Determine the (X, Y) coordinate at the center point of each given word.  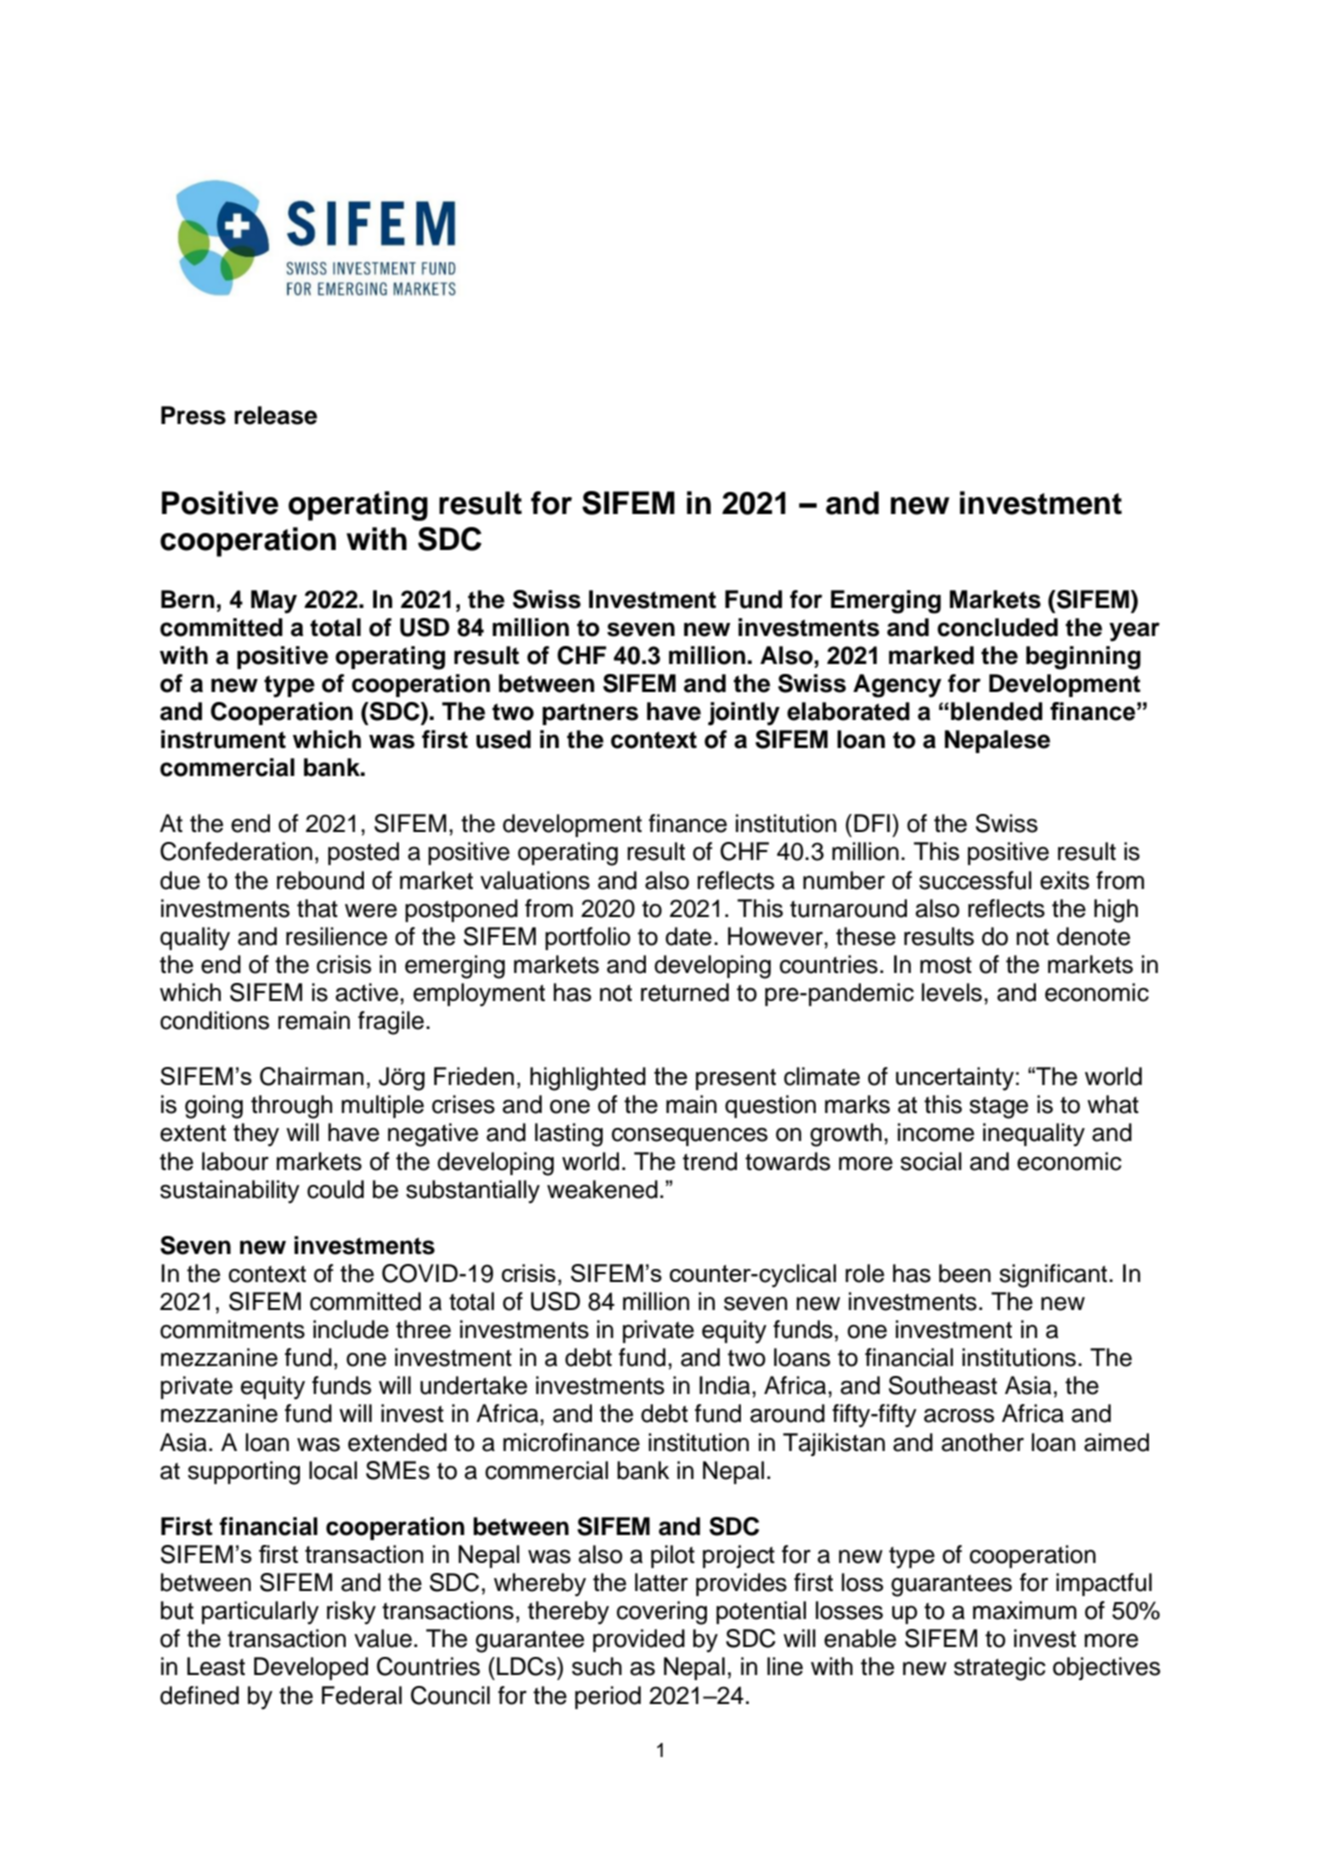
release (275, 415)
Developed (311, 1668)
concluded (997, 627)
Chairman (312, 1076)
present (736, 1079)
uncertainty (955, 1079)
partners (590, 714)
